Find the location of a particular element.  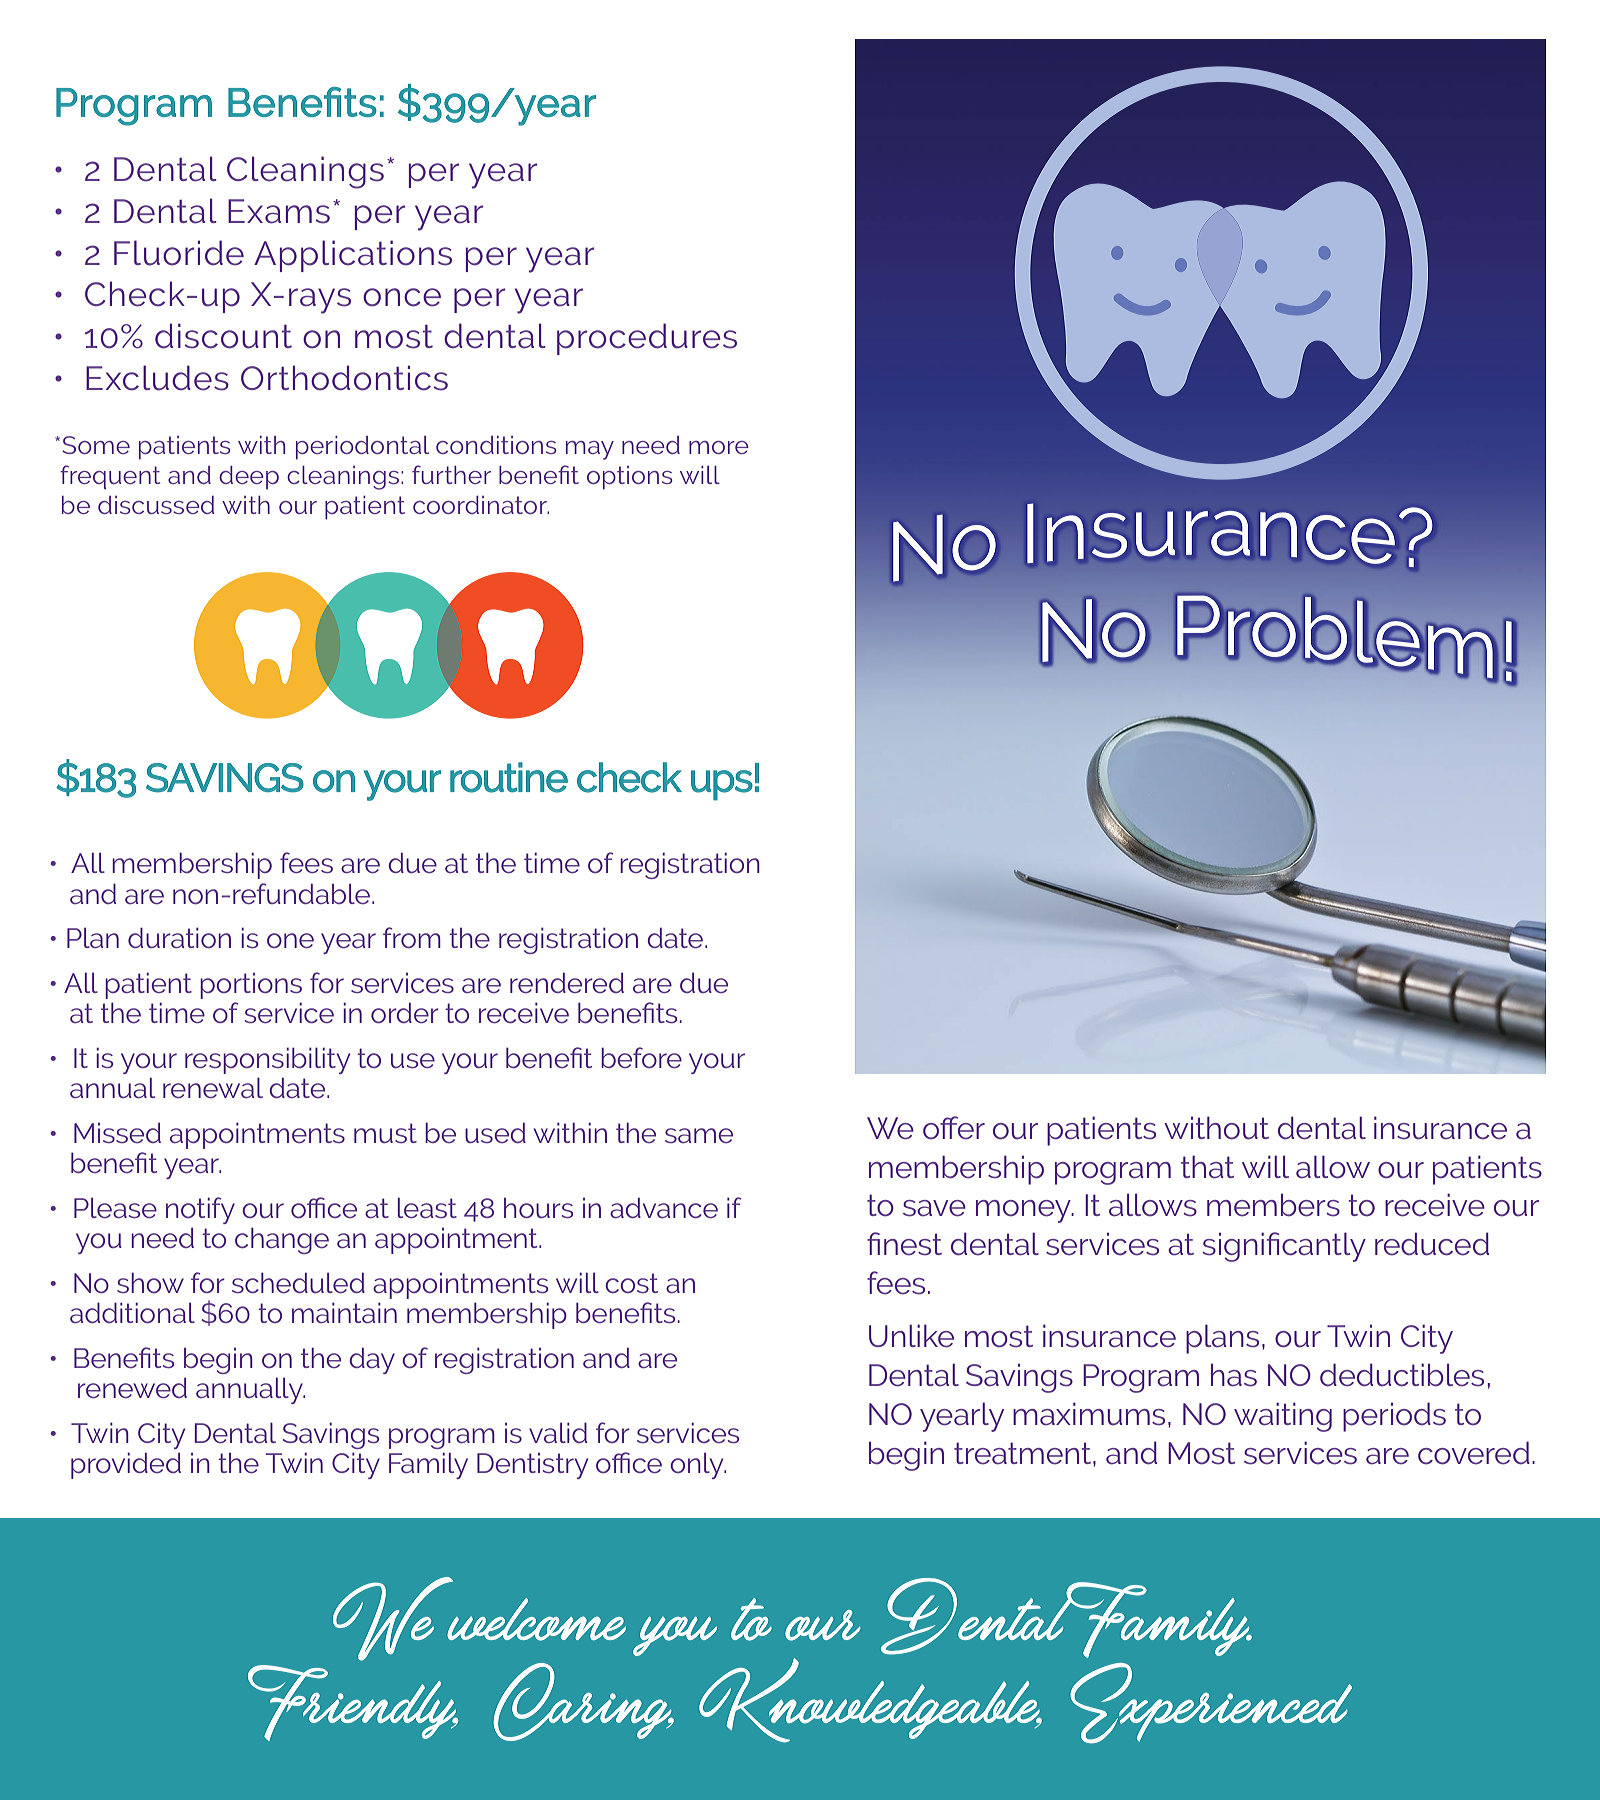

procedures is located at coordinates (647, 339).
